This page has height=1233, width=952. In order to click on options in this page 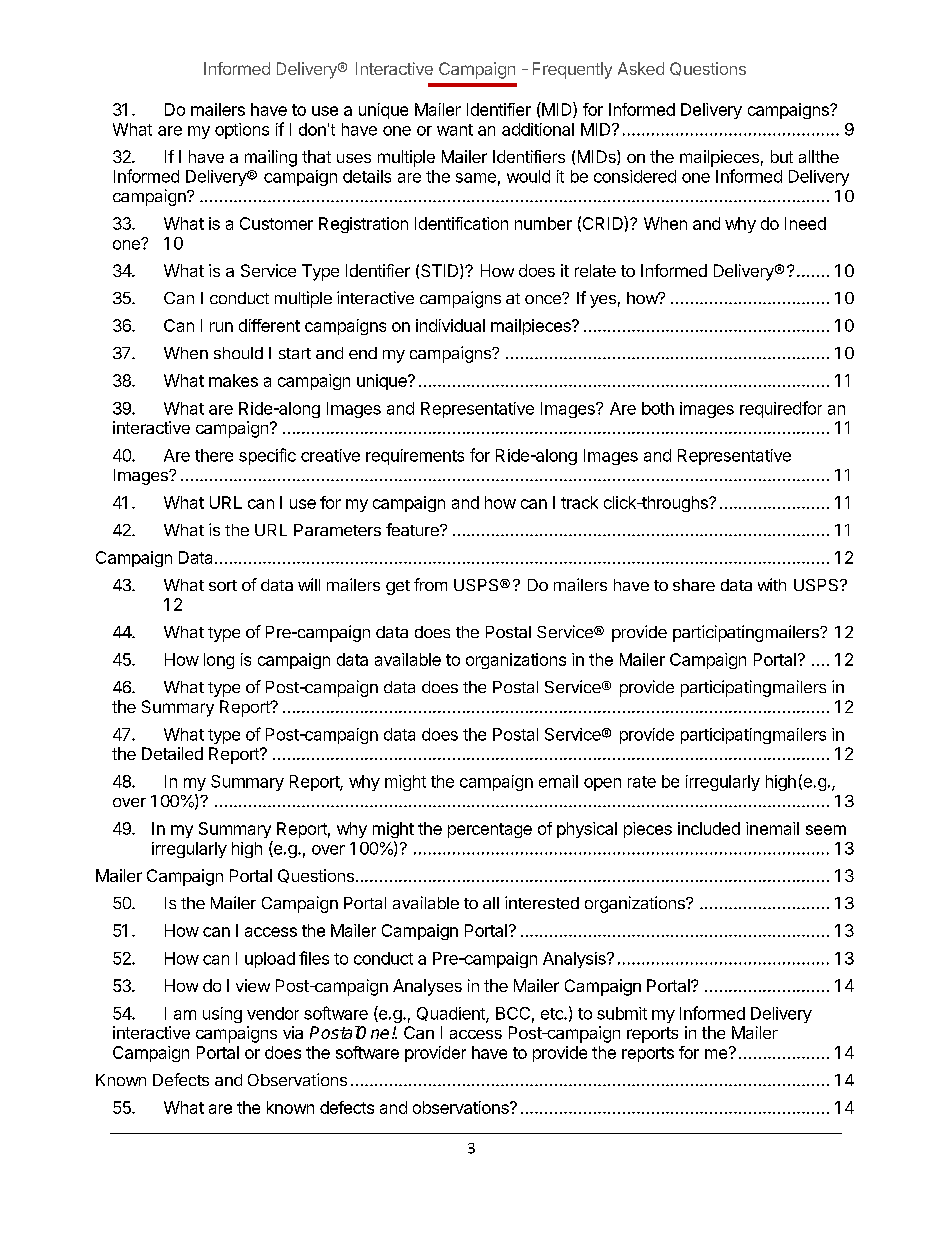, I will do `click(242, 131)`.
